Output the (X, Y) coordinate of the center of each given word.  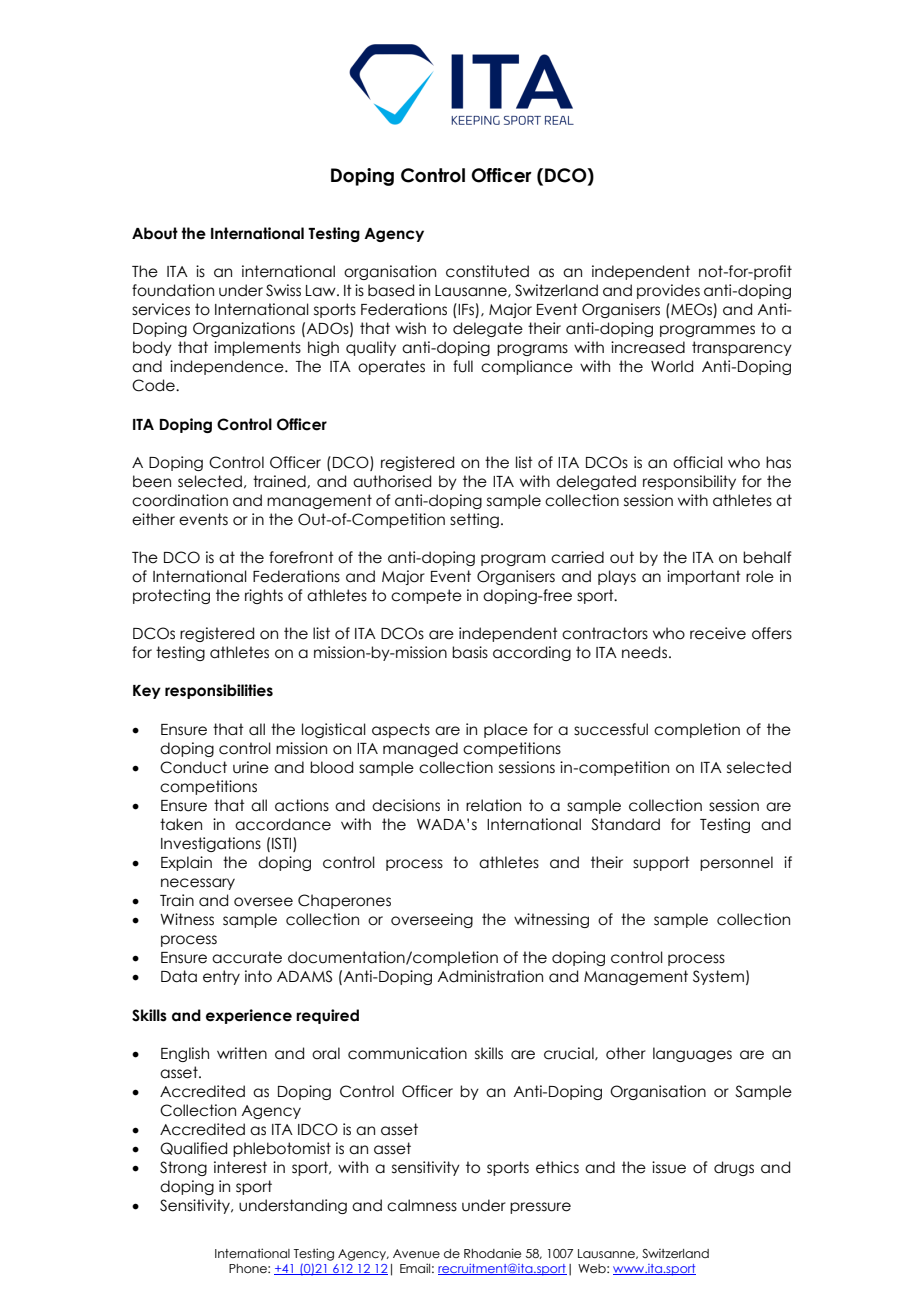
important (704, 577)
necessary (198, 884)
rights (264, 596)
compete (426, 596)
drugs (734, 1168)
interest (240, 1167)
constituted (487, 271)
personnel (736, 863)
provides (668, 291)
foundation (173, 290)
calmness (422, 1205)
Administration (490, 976)
